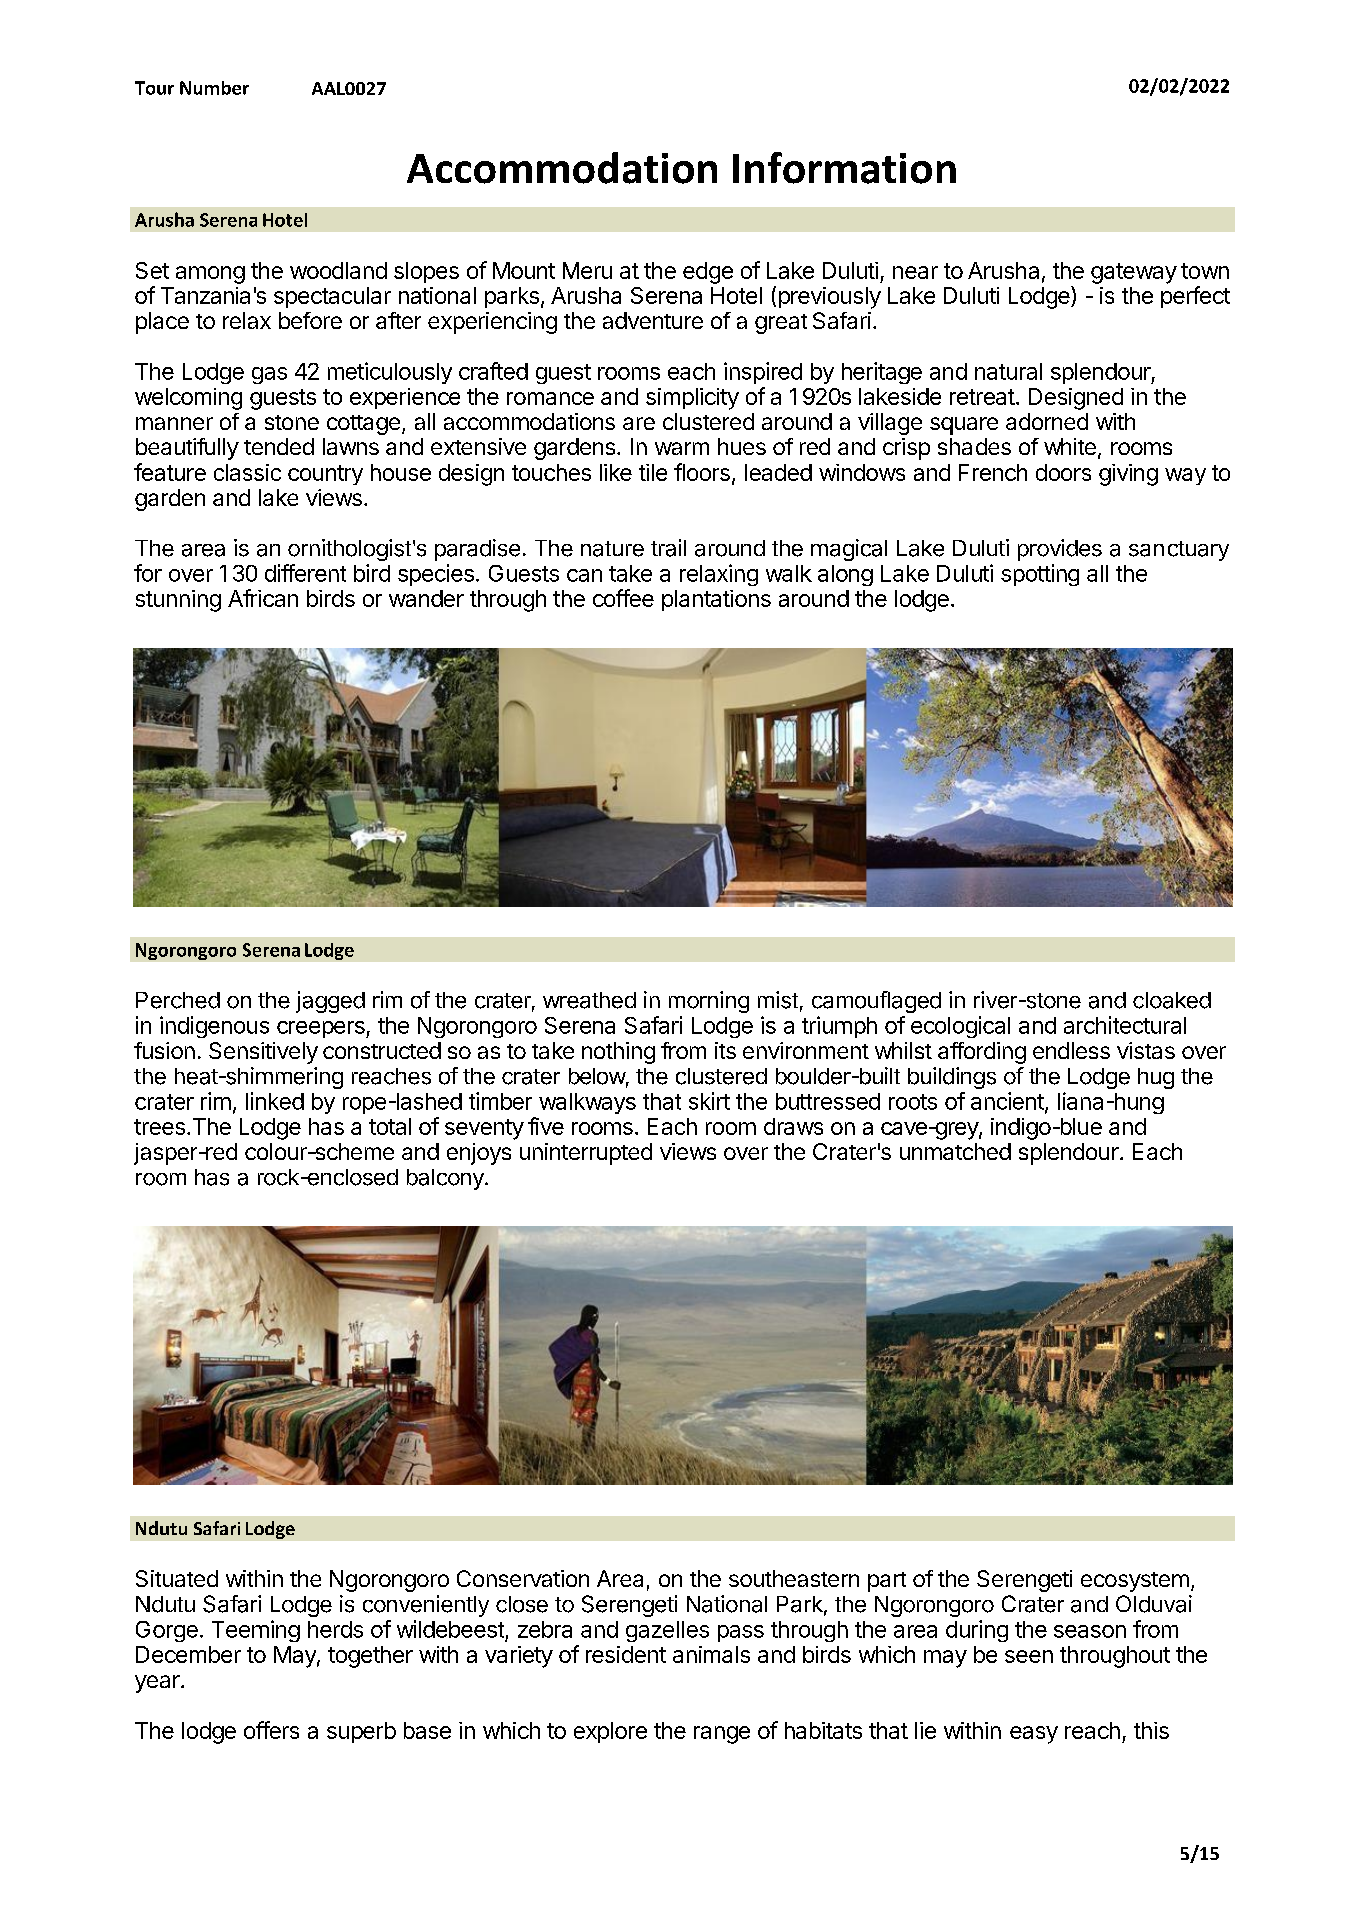 This image has height=1929, width=1365. I want to click on its, so click(725, 1050).
